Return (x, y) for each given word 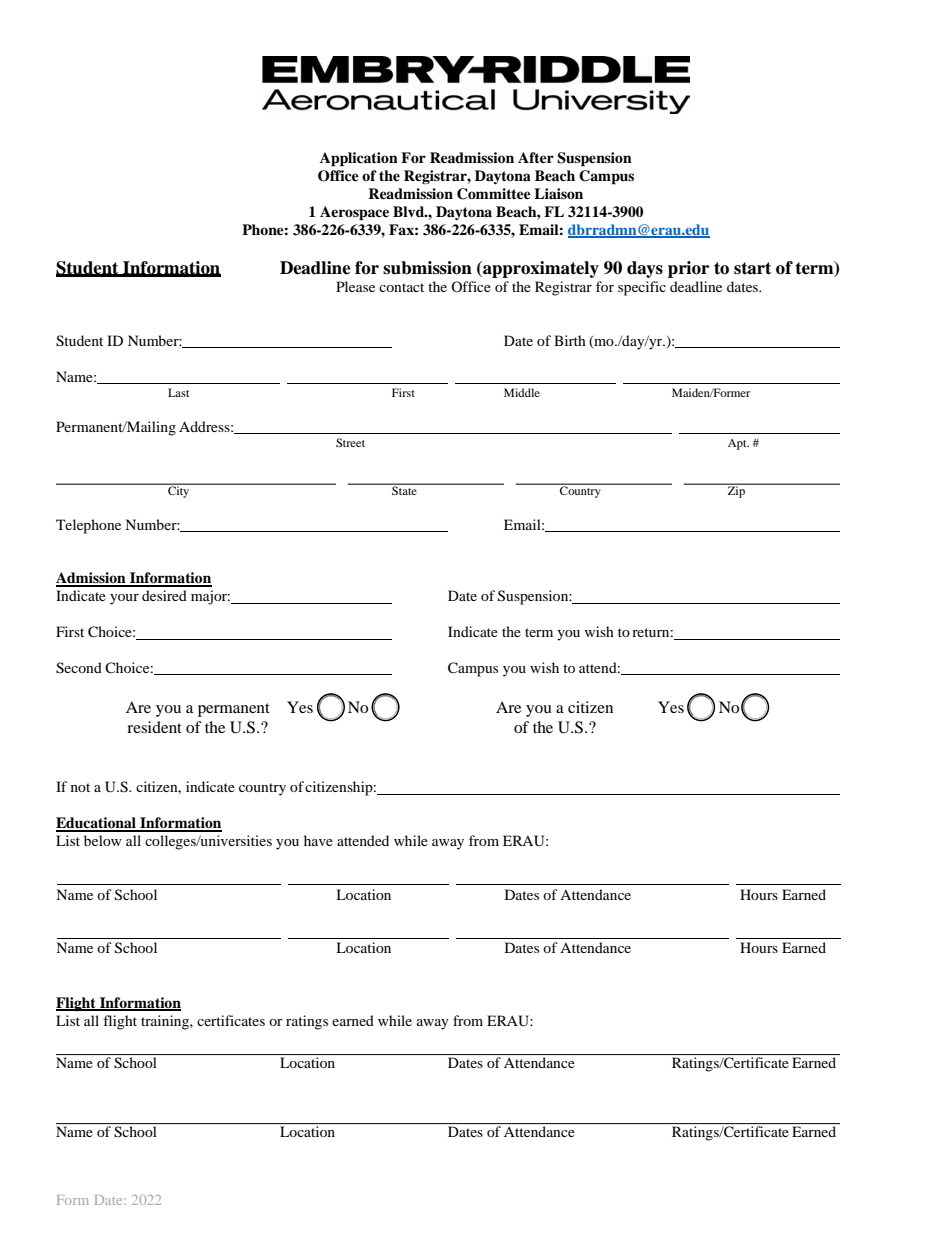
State (404, 489)
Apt (738, 444)
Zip (737, 491)
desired (164, 595)
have (318, 840)
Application (359, 159)
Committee (494, 194)
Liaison (558, 193)
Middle (522, 392)
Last (179, 392)
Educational (97, 824)
